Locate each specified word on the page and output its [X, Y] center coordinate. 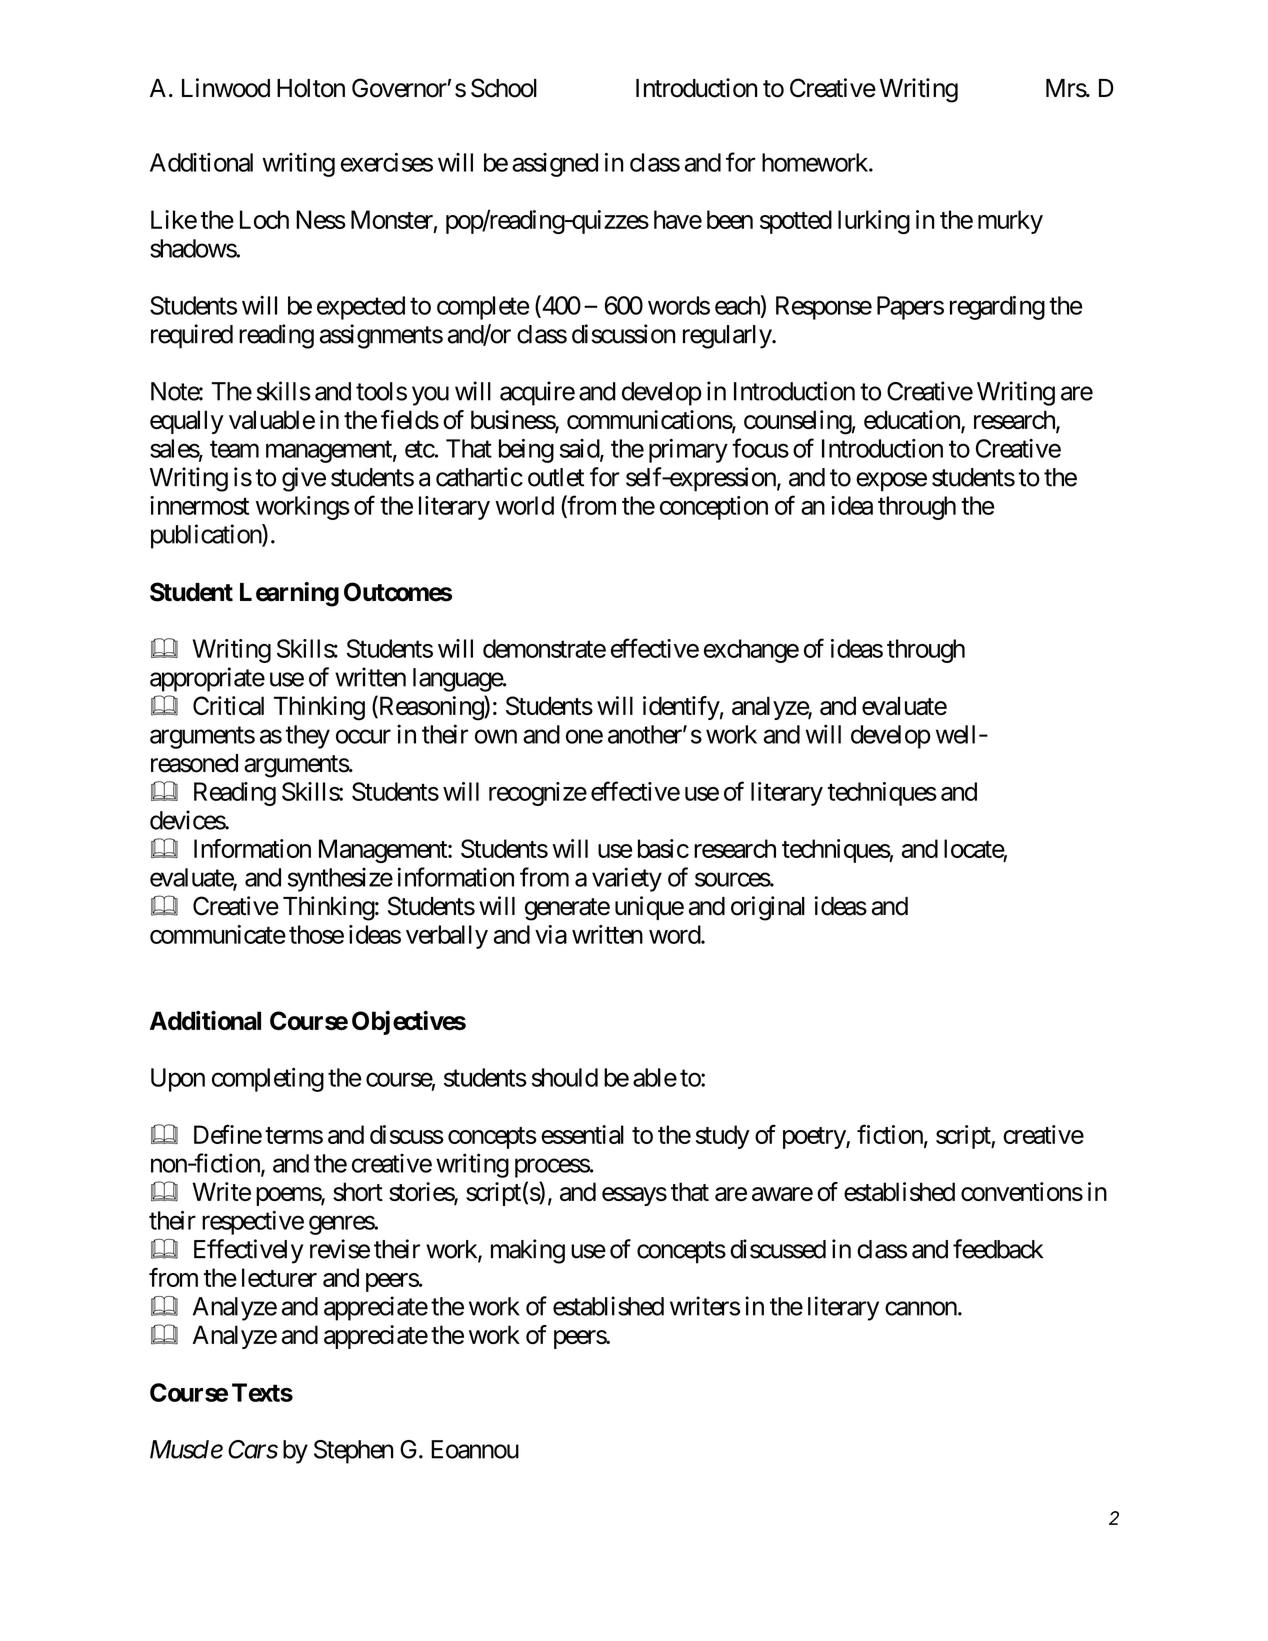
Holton [311, 88]
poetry [815, 1138]
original [768, 908]
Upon [178, 1080]
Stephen [353, 1452]
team [234, 449]
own [496, 737]
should [565, 1077]
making [528, 1251]
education [913, 421]
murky [1010, 222]
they [308, 737]
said [580, 449]
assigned [555, 165]
